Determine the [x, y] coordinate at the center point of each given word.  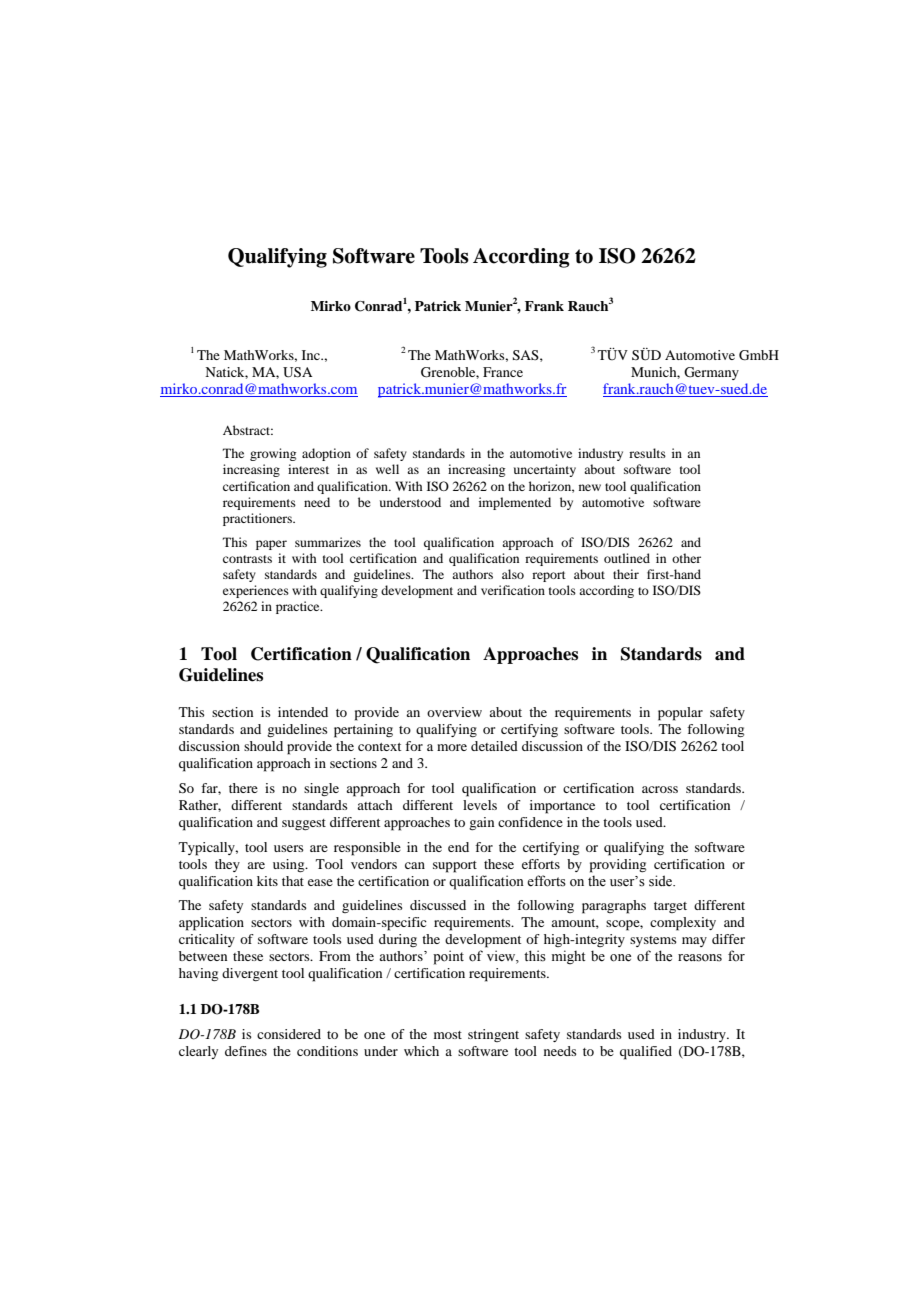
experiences [256, 591]
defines [246, 1051]
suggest [304, 824]
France [503, 372]
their [626, 574]
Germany [711, 373]
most [448, 1035]
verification [513, 590]
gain [481, 823]
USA [297, 372]
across [660, 789]
